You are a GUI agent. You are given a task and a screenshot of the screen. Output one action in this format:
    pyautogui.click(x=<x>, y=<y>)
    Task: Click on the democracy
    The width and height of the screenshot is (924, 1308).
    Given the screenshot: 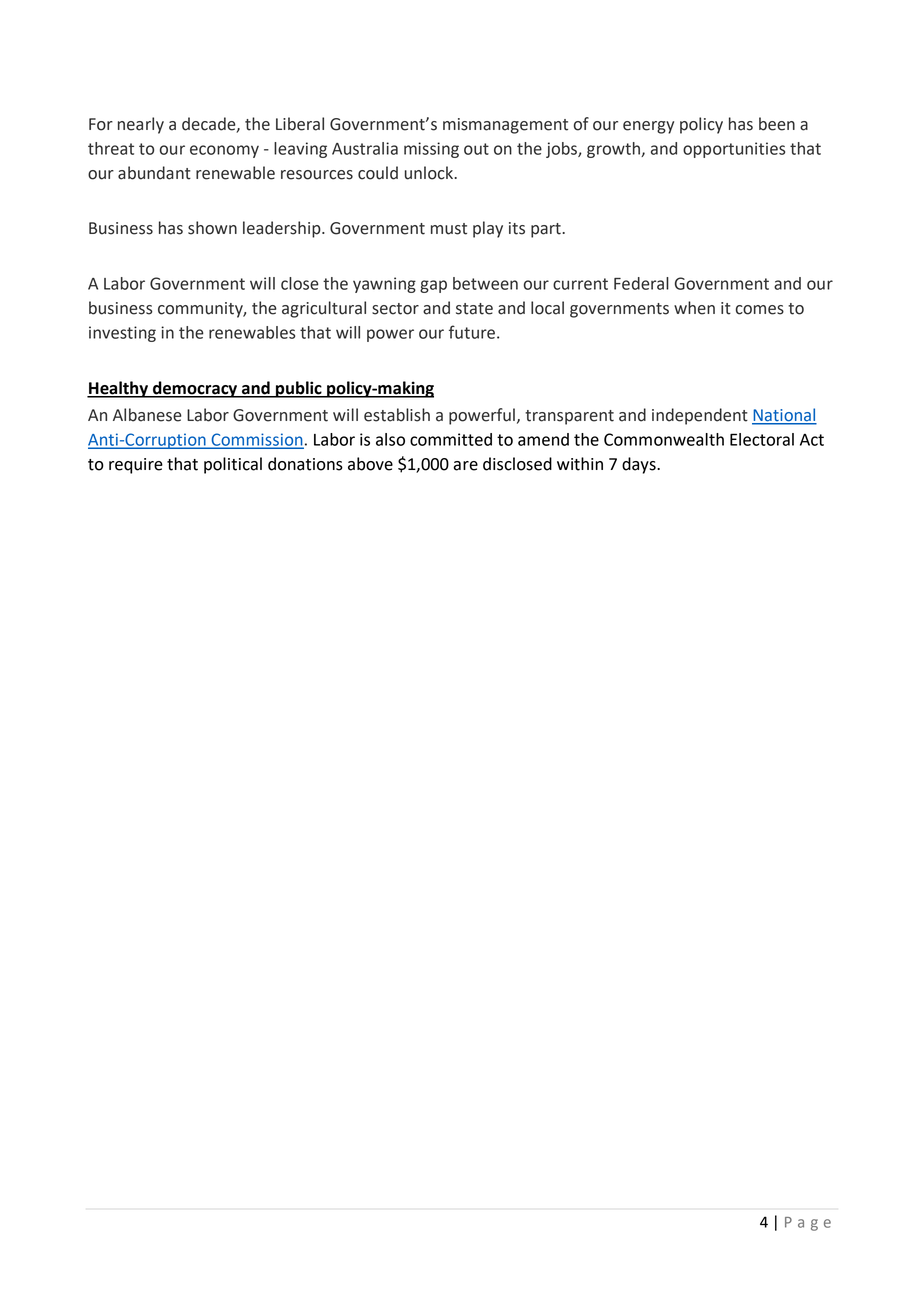 What is the action you would take?
    pyautogui.click(x=195, y=389)
